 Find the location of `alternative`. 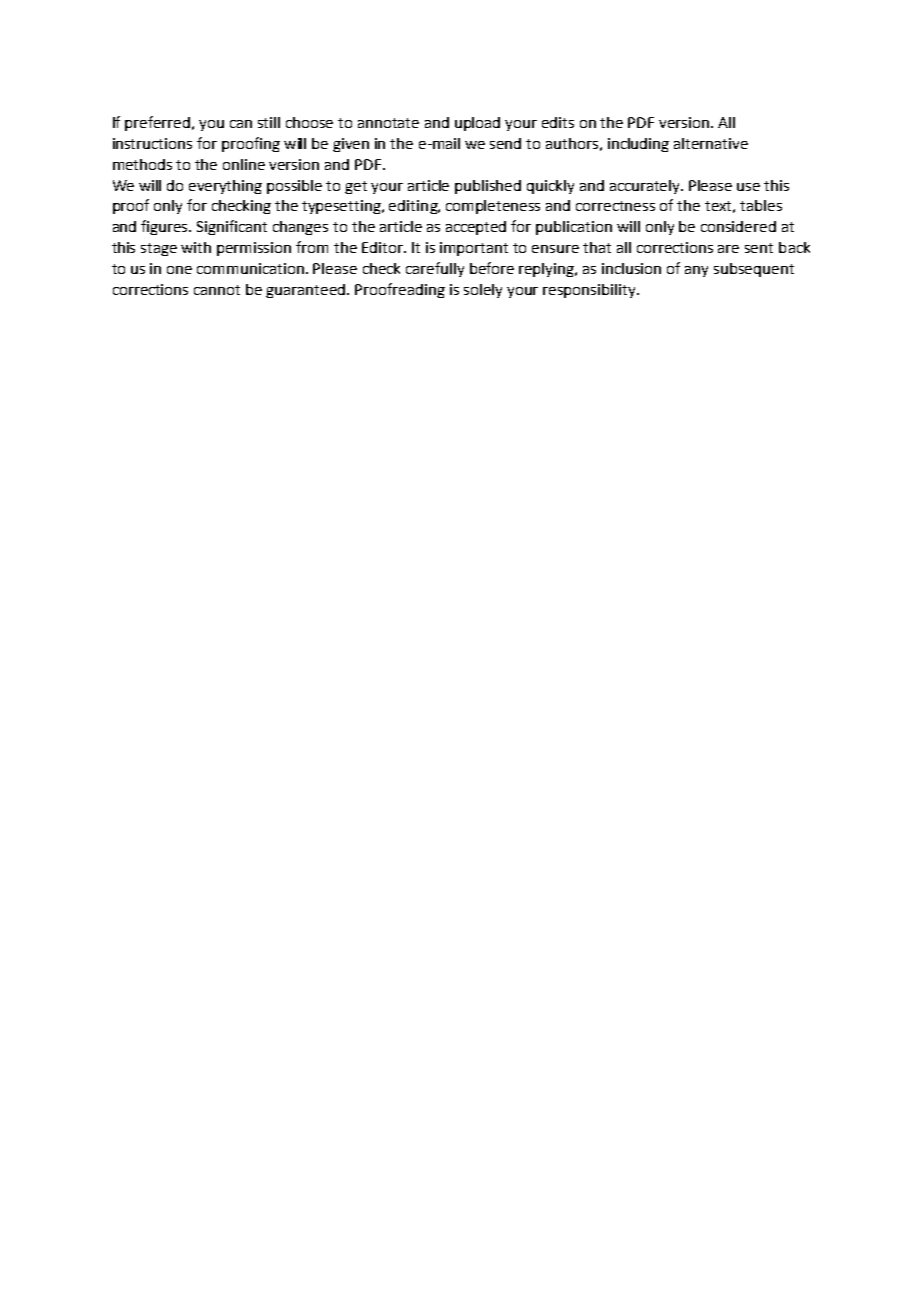

alternative is located at coordinates (711, 143).
